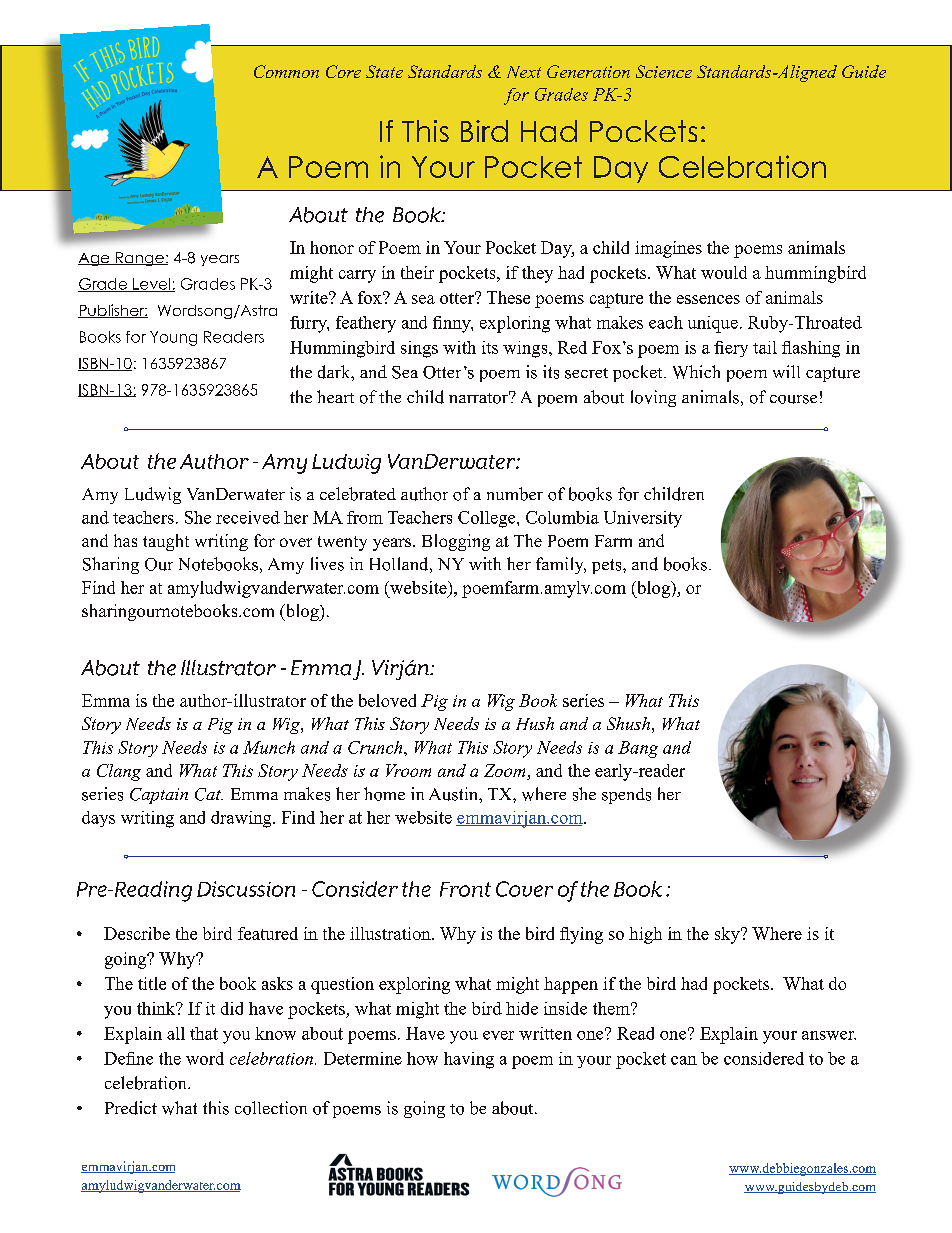 This screenshot has height=1233, width=952. What do you see at coordinates (638, 749) in the screenshot?
I see `Bang` at bounding box center [638, 749].
